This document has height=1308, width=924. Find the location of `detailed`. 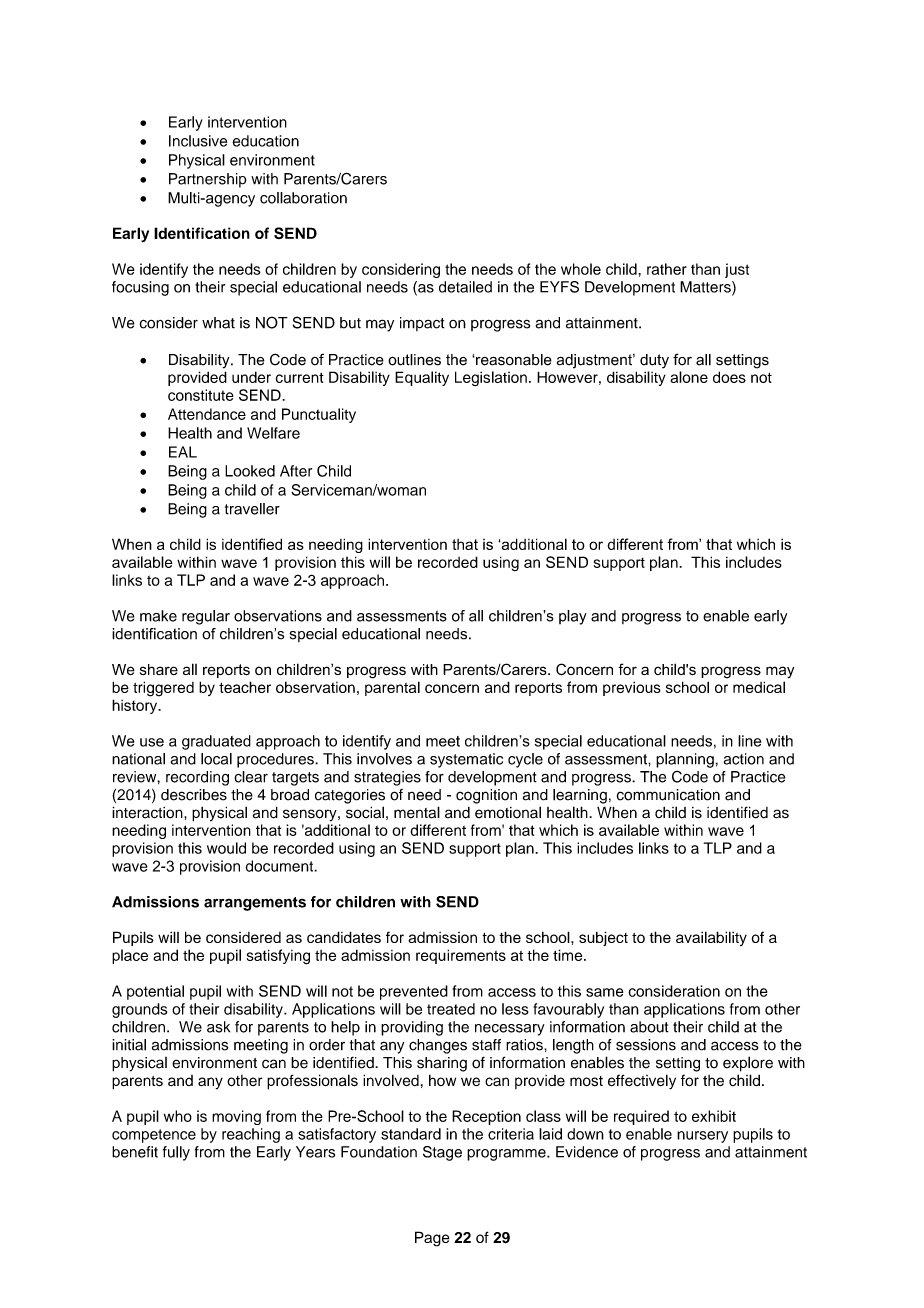

detailed is located at coordinates (465, 287).
